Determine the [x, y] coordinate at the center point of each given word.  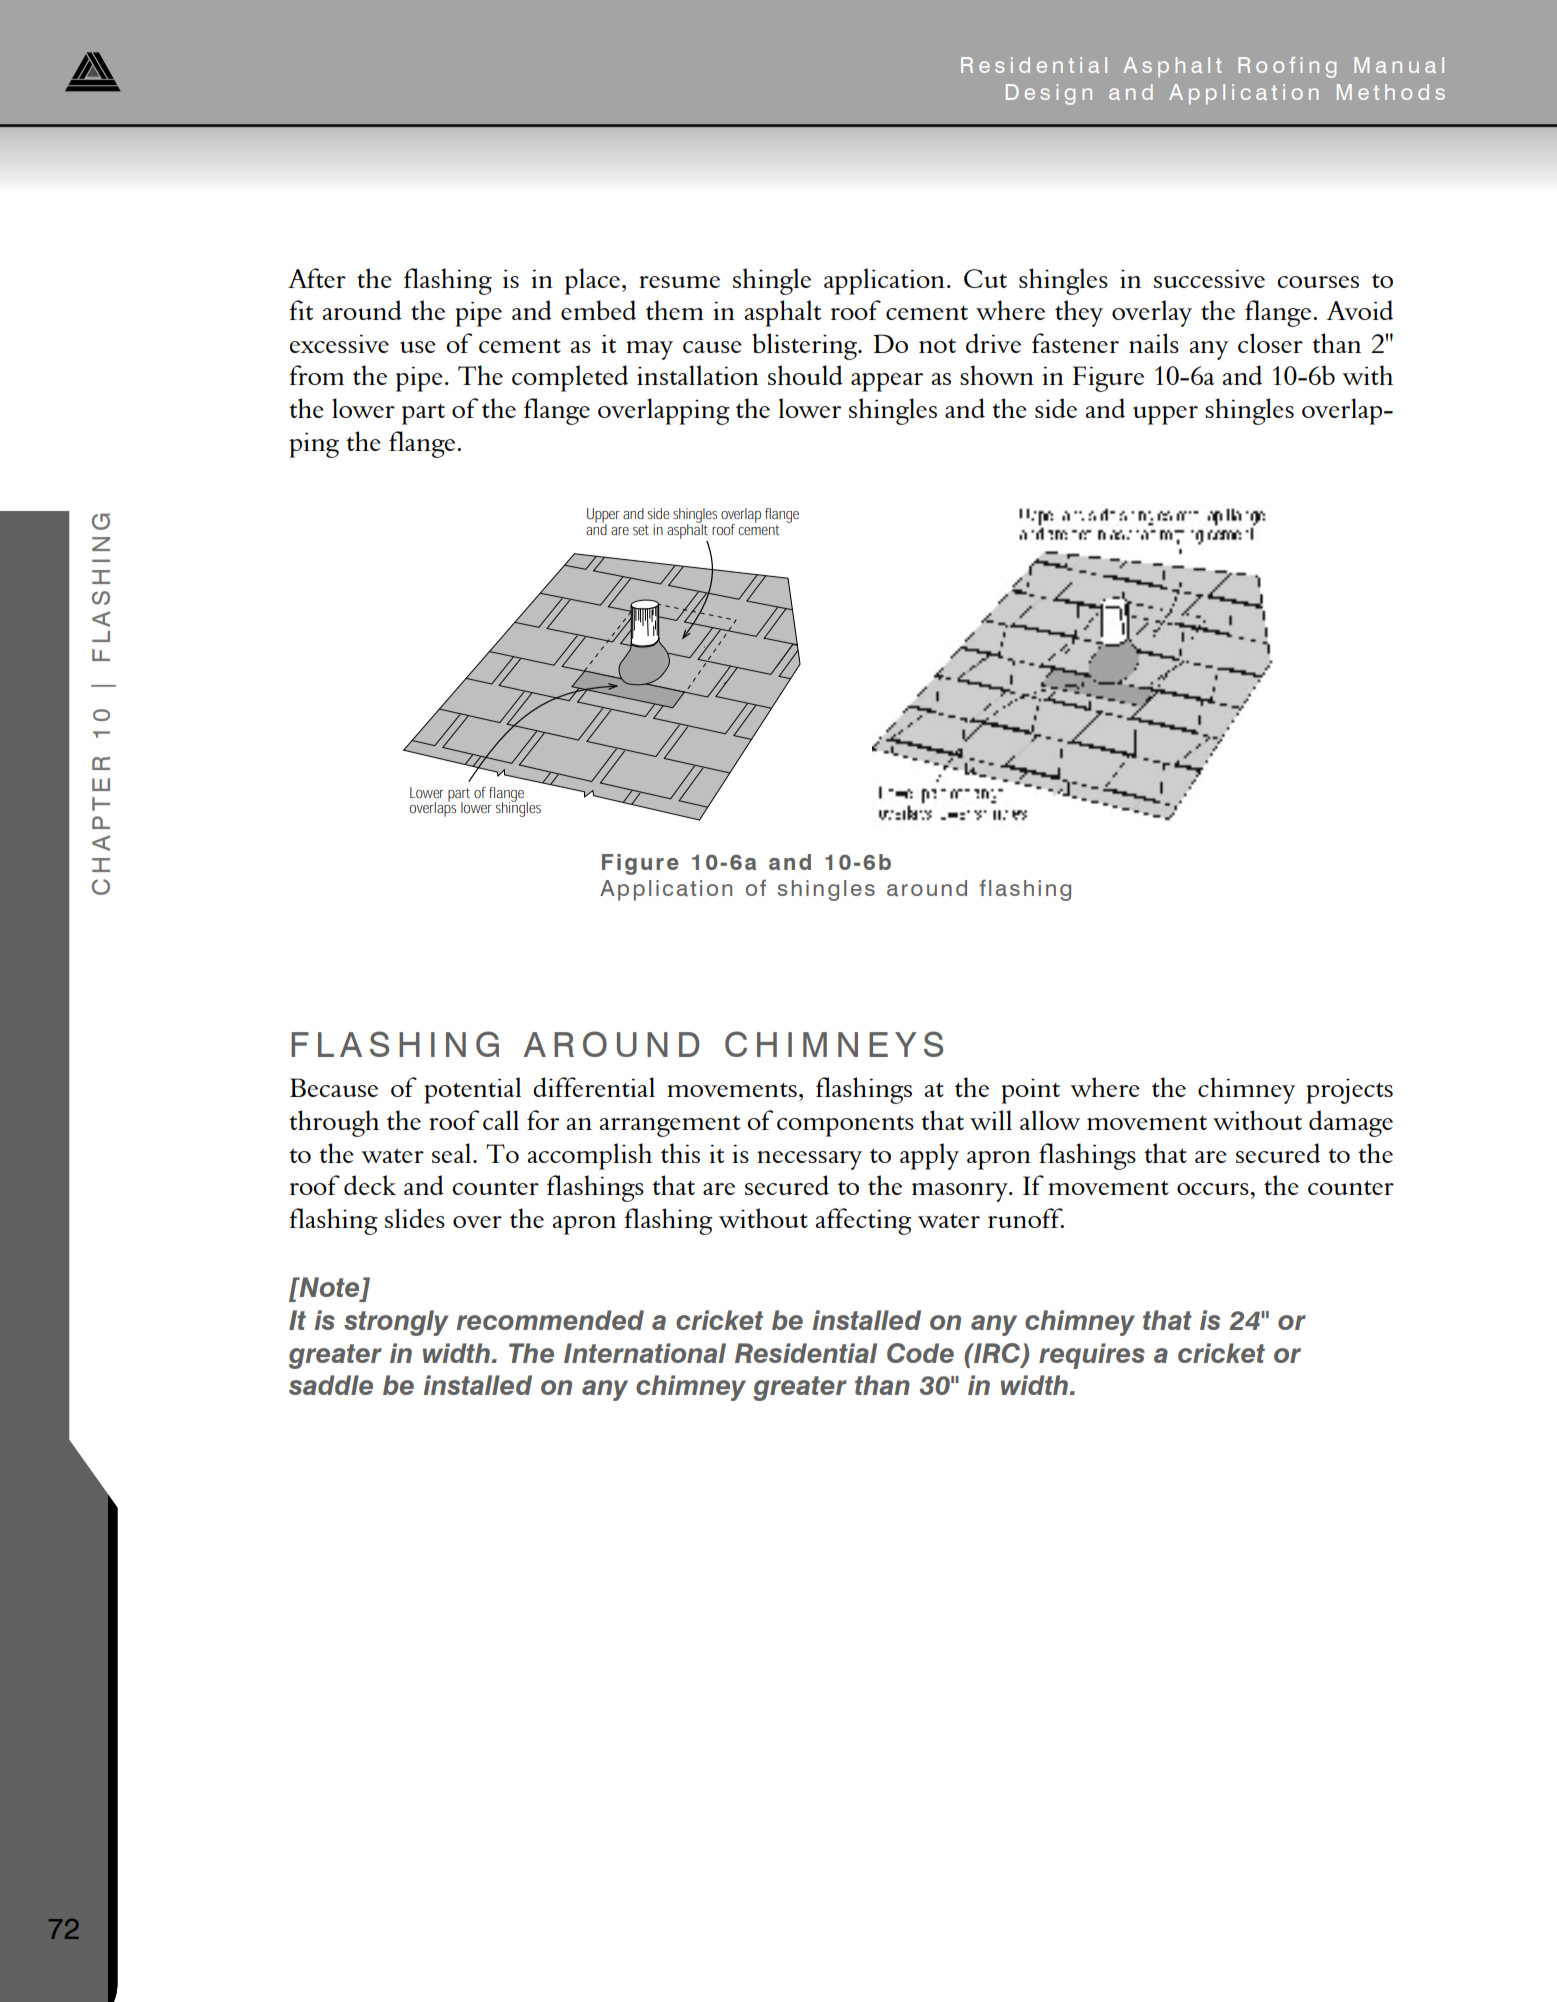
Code [920, 1353]
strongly [396, 1323]
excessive [339, 343]
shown [997, 375]
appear [887, 382]
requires [1092, 1356]
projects [1349, 1091]
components [845, 1126]
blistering [806, 346]
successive [1209, 278]
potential [472, 1090]
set [641, 530]
